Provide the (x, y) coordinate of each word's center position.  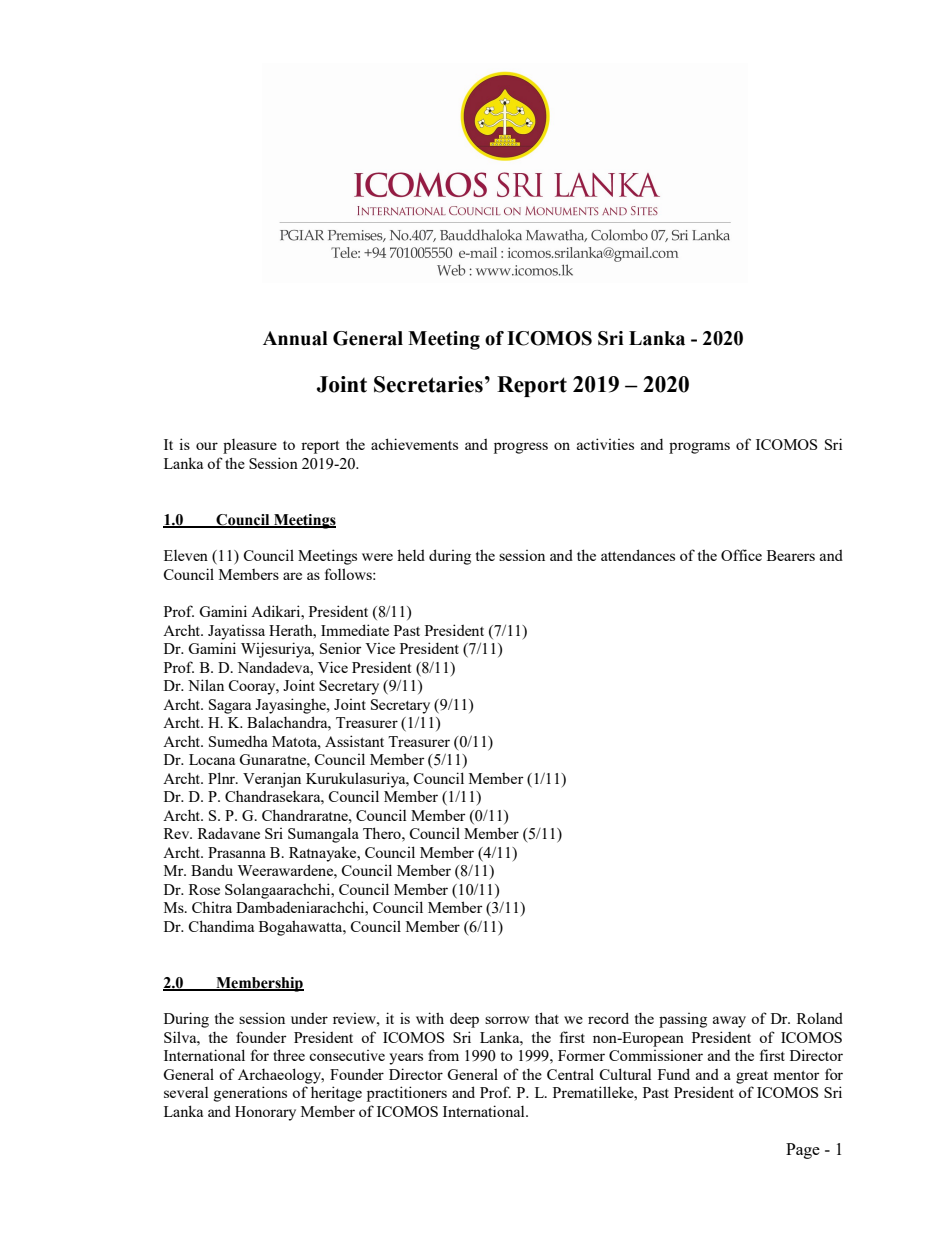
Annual (295, 338)
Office (741, 555)
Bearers (791, 555)
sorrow (507, 1020)
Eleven (186, 555)
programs (699, 448)
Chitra (212, 907)
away (729, 1022)
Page (803, 1151)
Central (570, 1074)
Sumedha (238, 741)
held (411, 555)
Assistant (354, 741)
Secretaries (428, 384)
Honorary (265, 1113)
